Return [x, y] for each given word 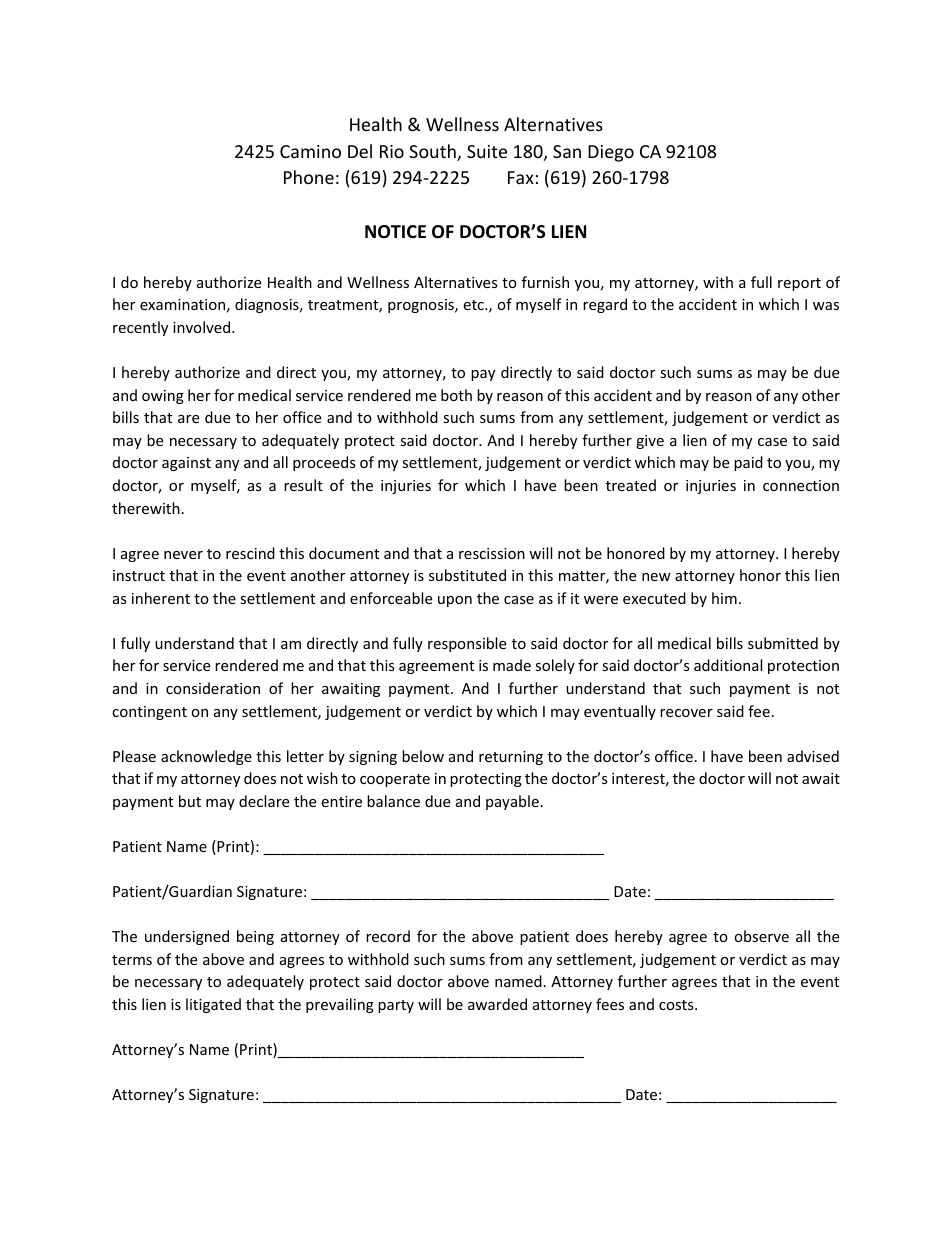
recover [686, 713]
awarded [497, 1004]
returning [511, 758]
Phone [309, 177]
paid [748, 463]
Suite [487, 151]
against [186, 464]
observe [761, 936]
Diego [611, 153]
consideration [213, 688]
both [456, 395]
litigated [213, 1005]
